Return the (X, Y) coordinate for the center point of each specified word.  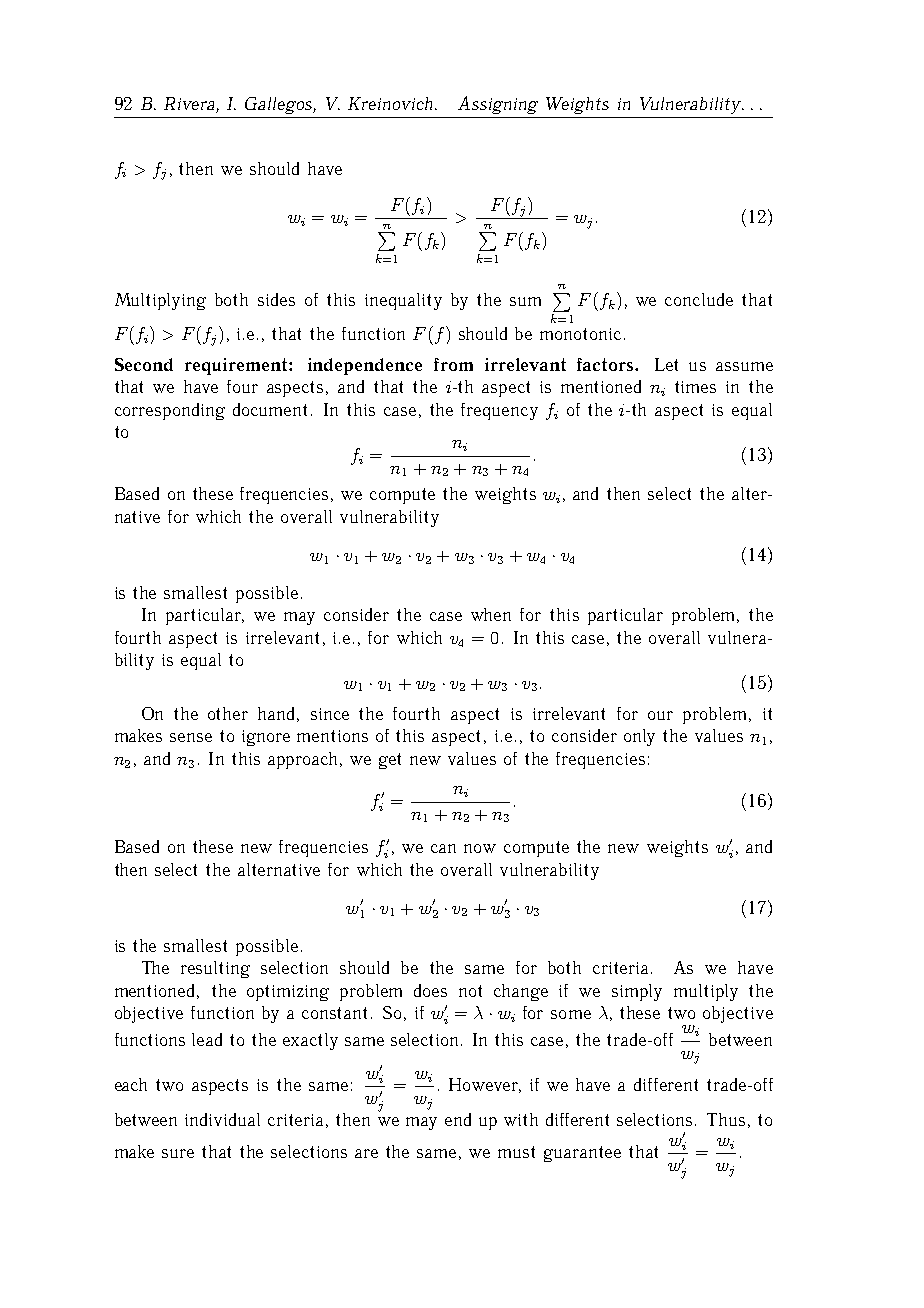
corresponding (170, 411)
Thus (726, 1119)
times (695, 387)
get (390, 761)
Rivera (190, 105)
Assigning (498, 105)
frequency (499, 411)
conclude (699, 299)
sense (191, 737)
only (639, 737)
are (366, 1153)
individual (222, 1119)
